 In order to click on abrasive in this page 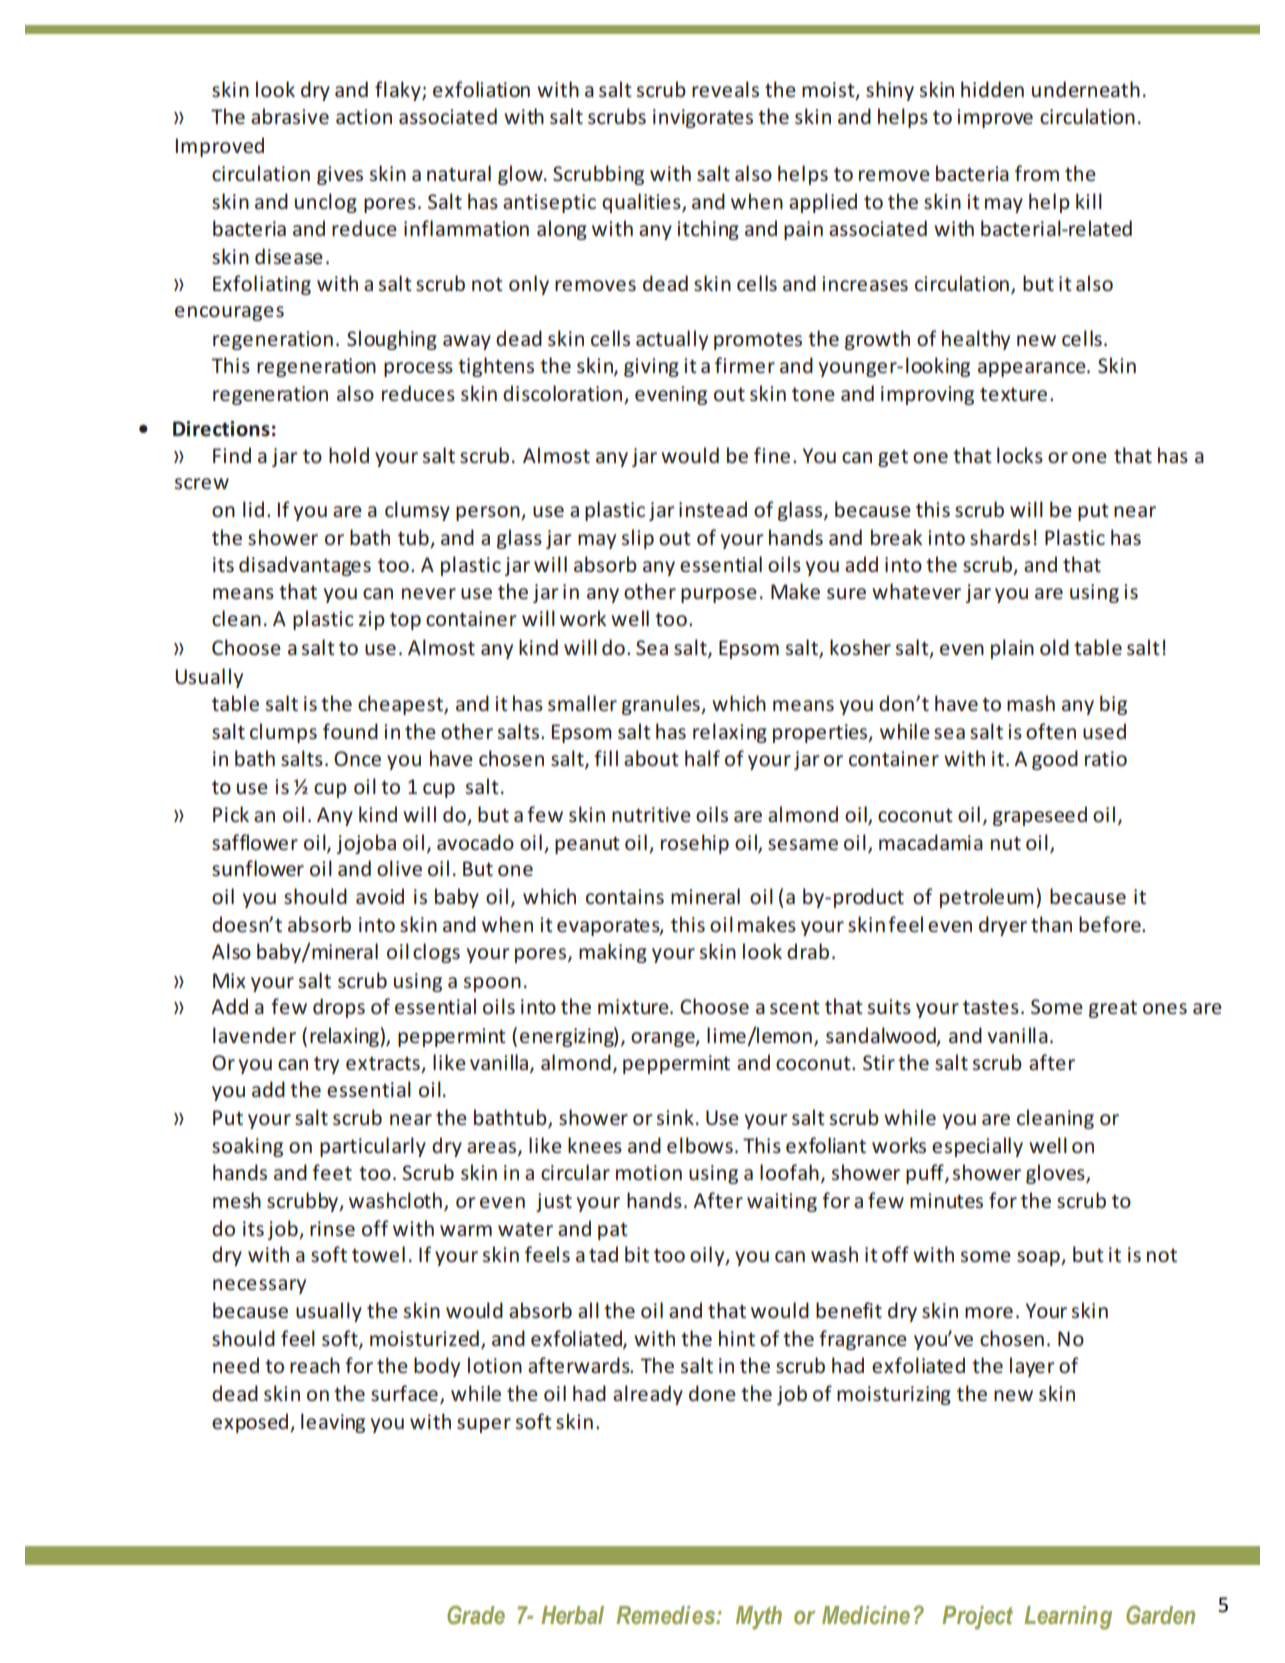, I will do `click(290, 116)`.
